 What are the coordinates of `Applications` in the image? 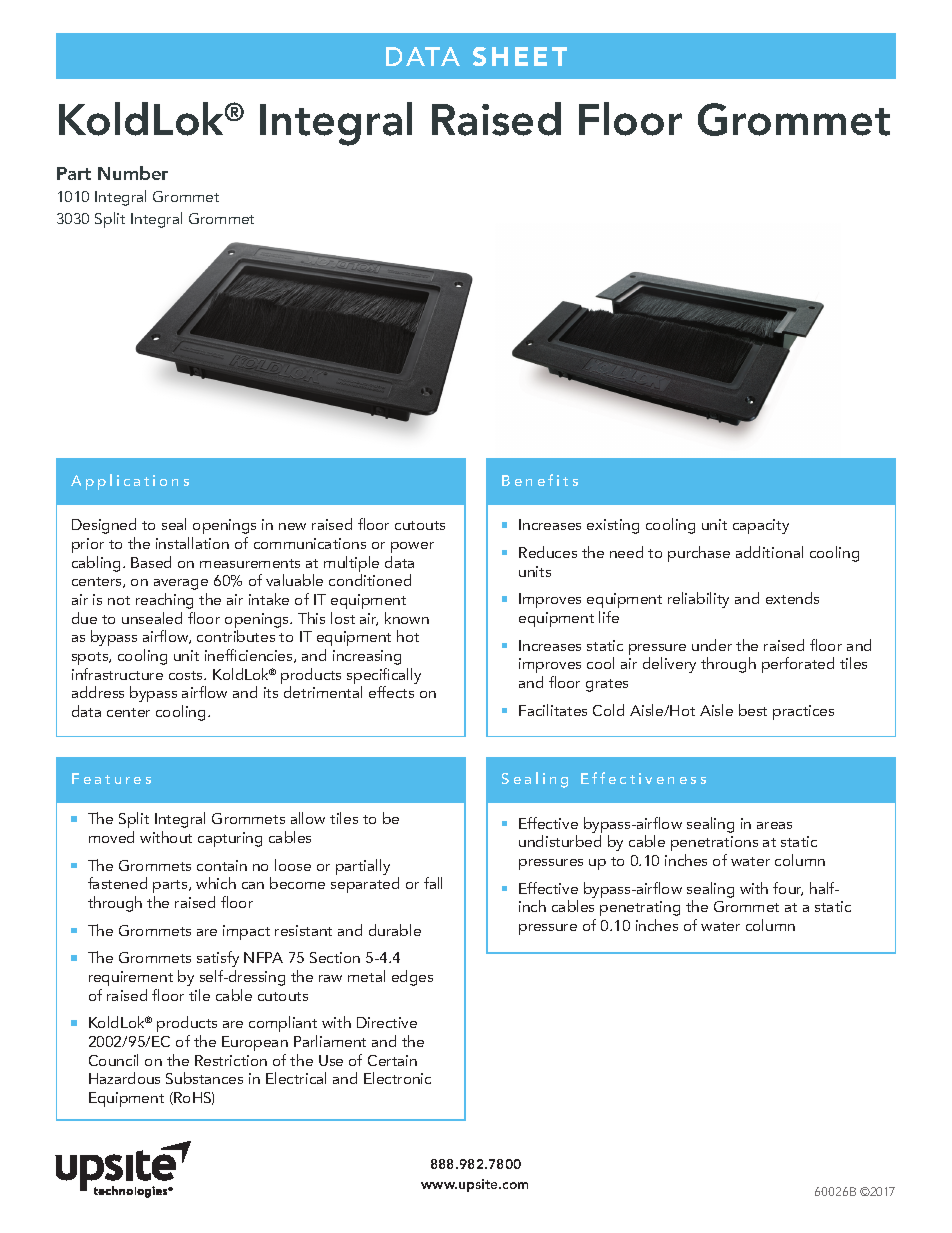 It's located at (130, 482).
